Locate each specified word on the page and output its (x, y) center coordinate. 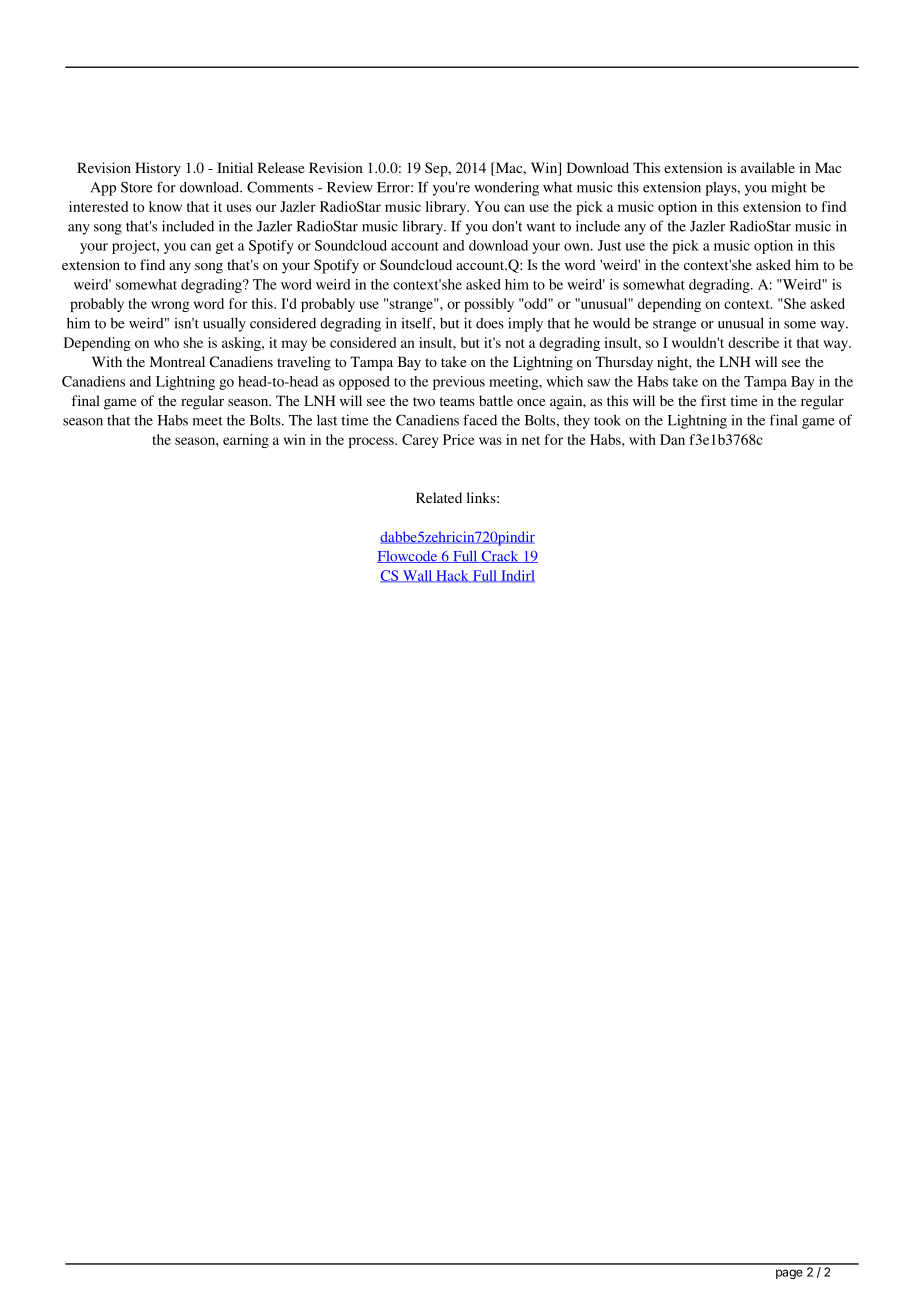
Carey (420, 441)
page (789, 1274)
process (372, 442)
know (165, 206)
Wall (417, 576)
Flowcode (408, 557)
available (768, 167)
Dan (672, 439)
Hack (452, 576)
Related (439, 497)
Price (459, 439)
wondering (506, 189)
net (531, 440)
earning (246, 441)
